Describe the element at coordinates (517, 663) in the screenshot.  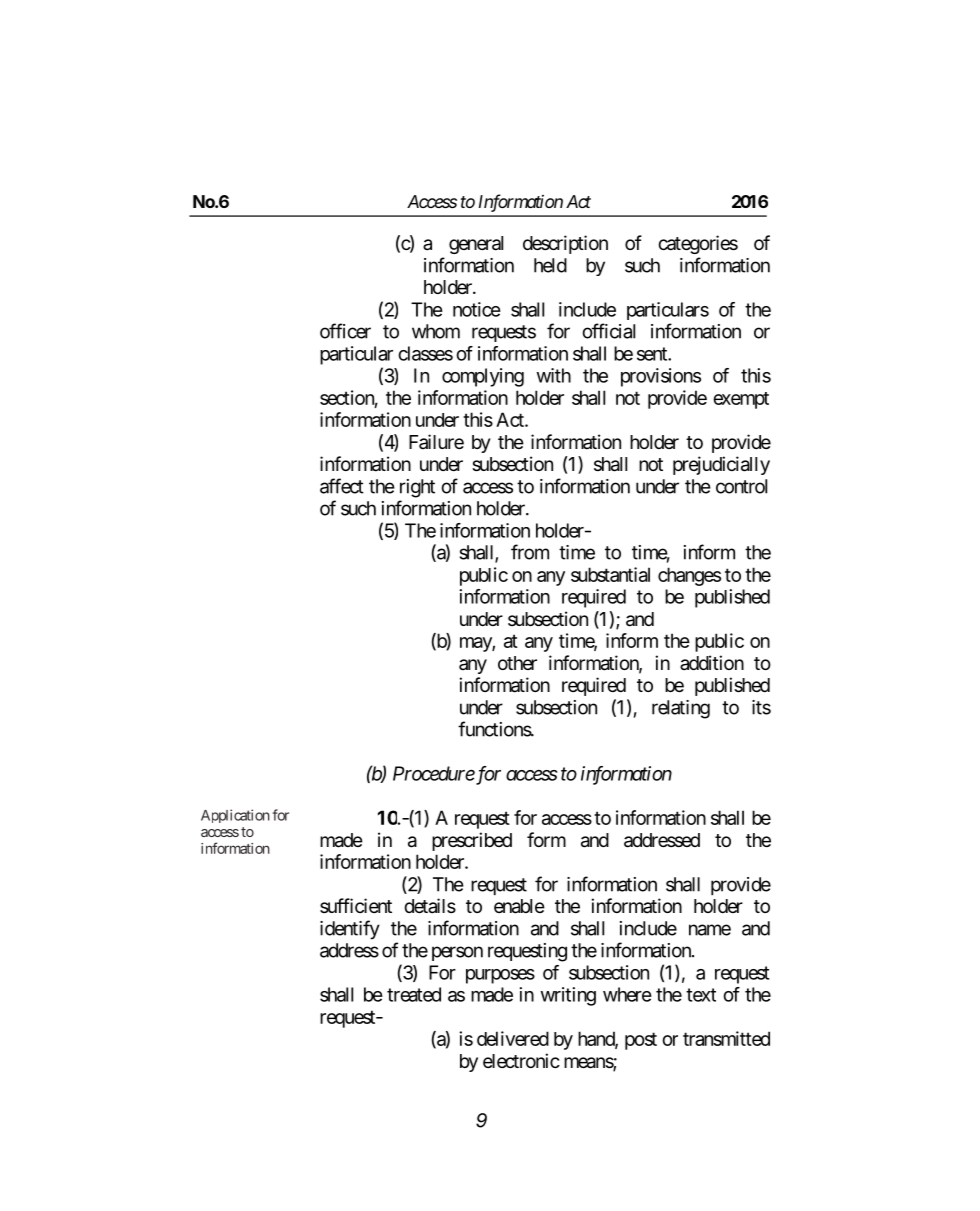
I see `other` at that location.
